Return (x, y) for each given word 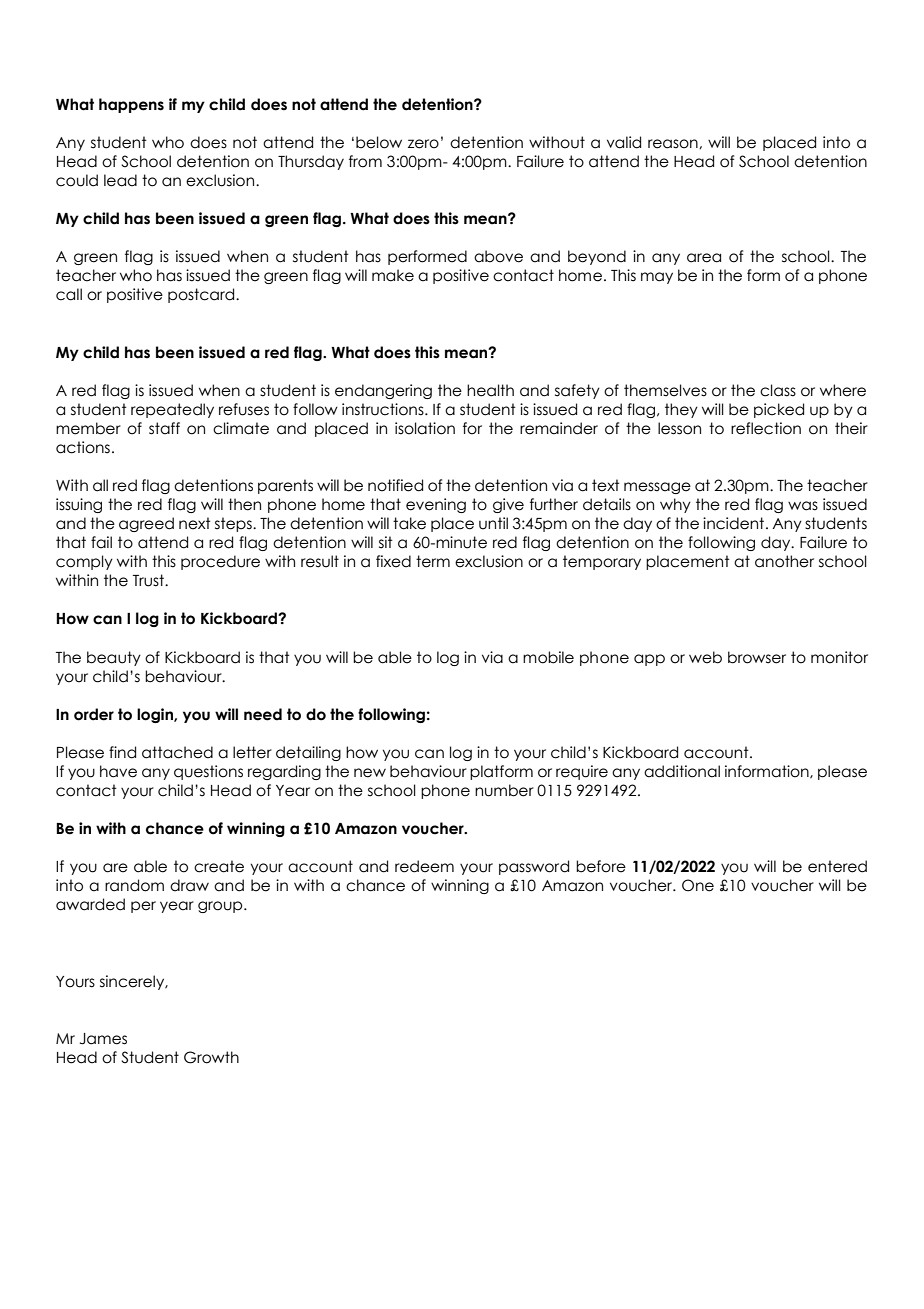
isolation (425, 428)
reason (674, 144)
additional (682, 771)
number (504, 790)
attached (177, 752)
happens (131, 105)
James (103, 1039)
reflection (766, 428)
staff (164, 428)
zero (423, 144)
